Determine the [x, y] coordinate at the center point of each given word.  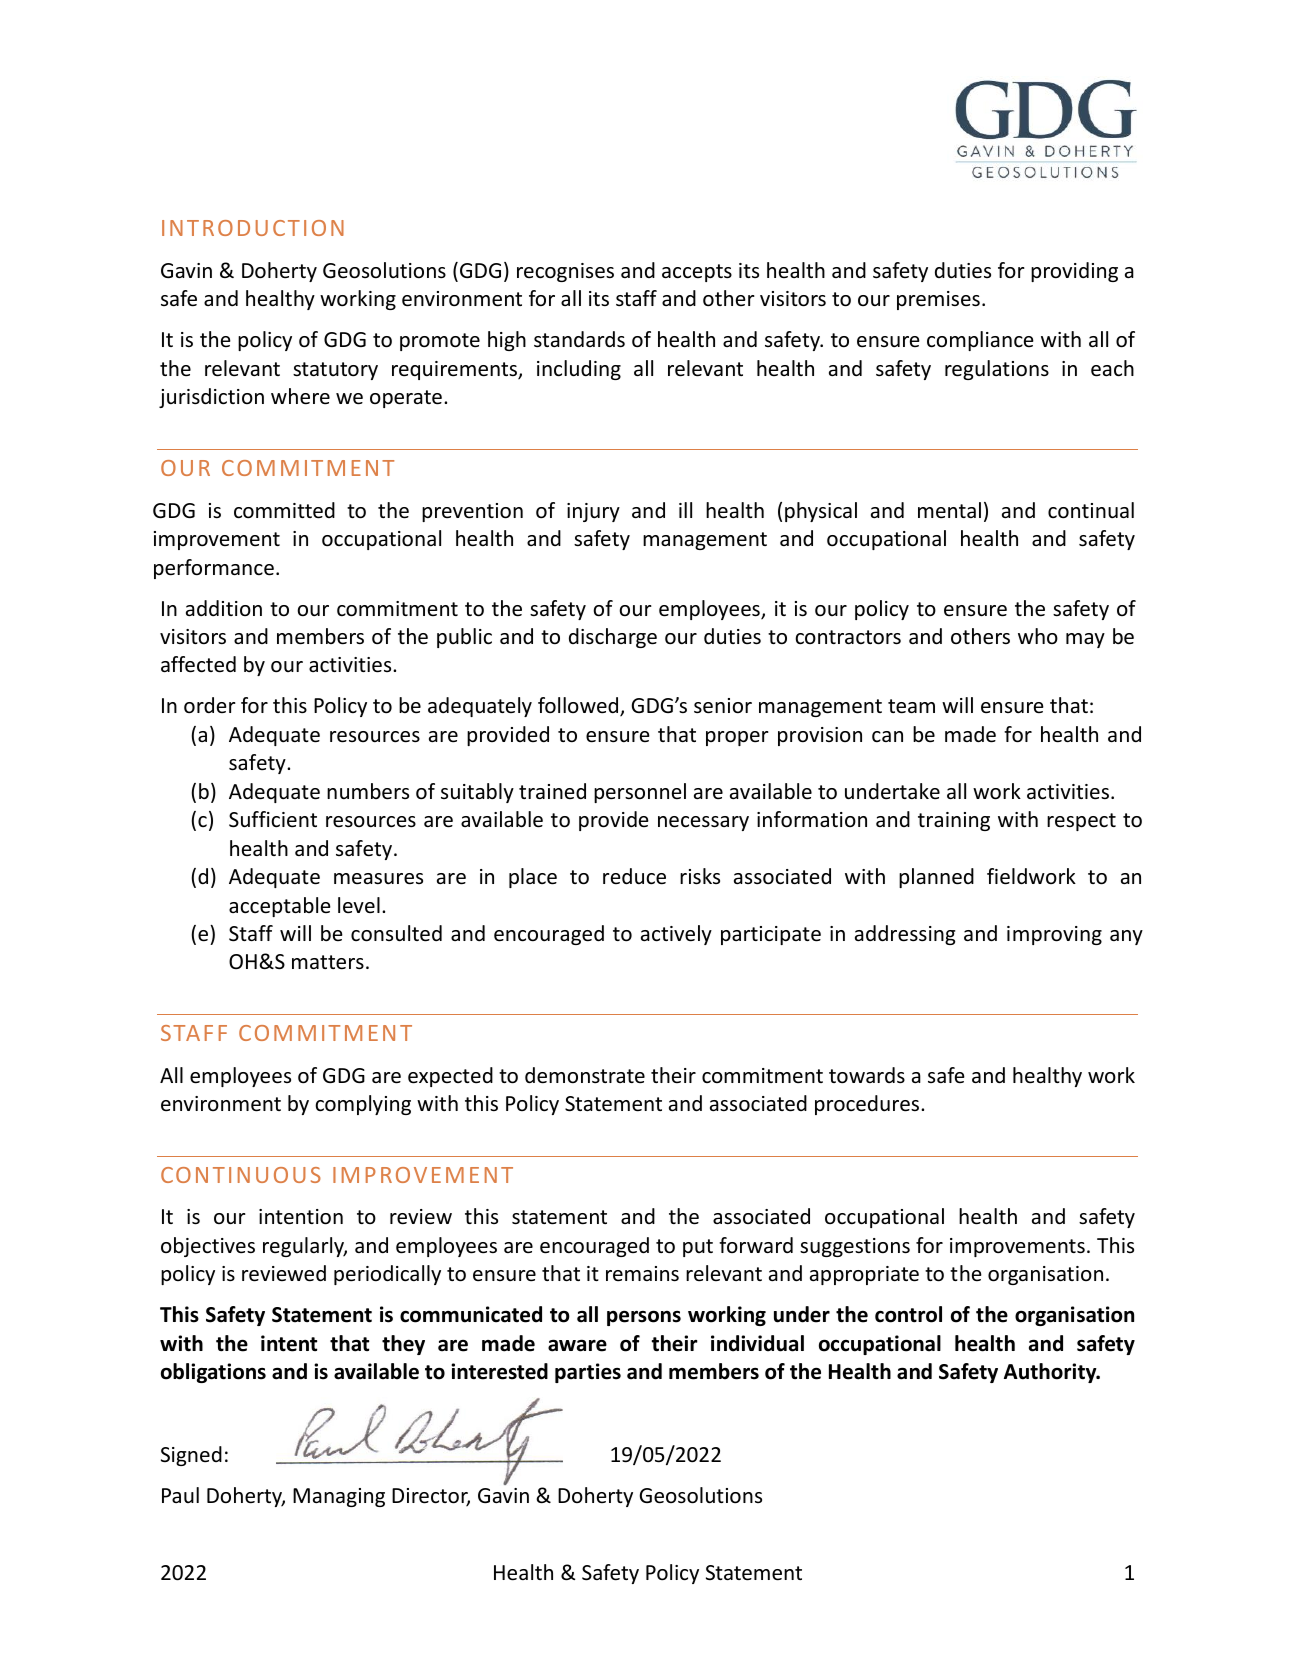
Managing [339, 1497]
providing [1074, 272]
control [908, 1314]
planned [936, 878]
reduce [634, 876]
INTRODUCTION [253, 228]
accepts [697, 273]
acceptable [280, 907]
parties [588, 1373]
